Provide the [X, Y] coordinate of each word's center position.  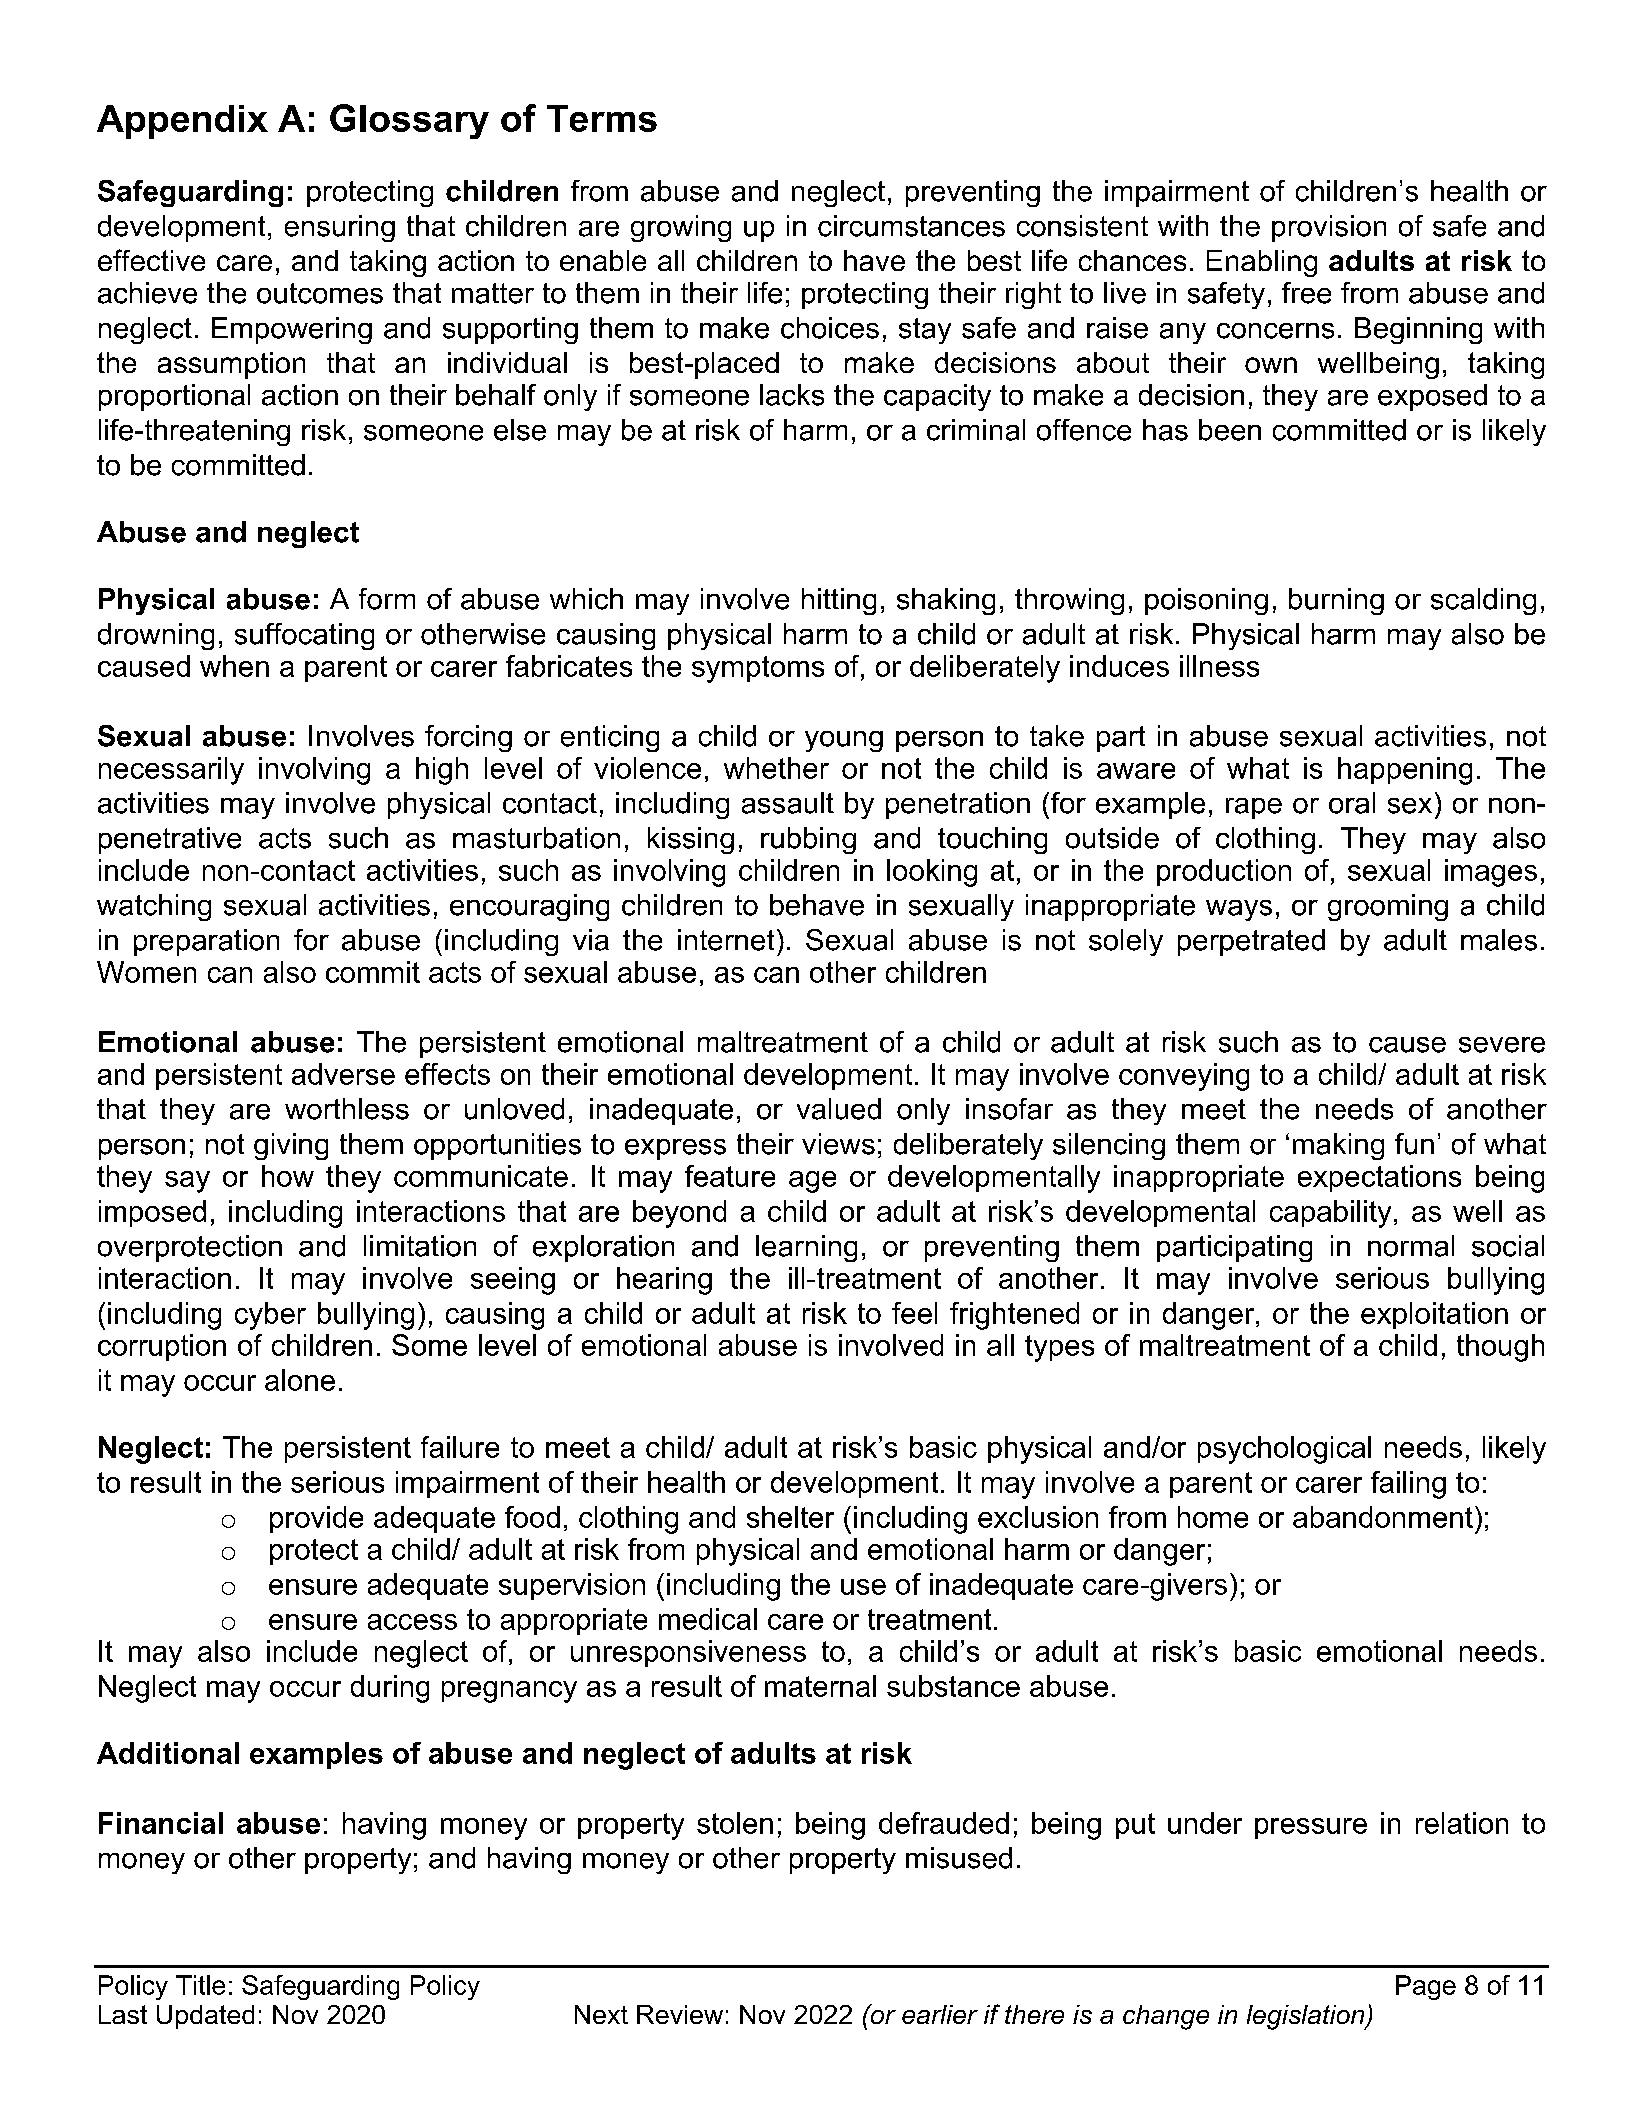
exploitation [1434, 1315]
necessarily [171, 771]
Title [200, 1985]
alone [300, 1380]
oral [1352, 803]
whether [776, 768]
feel [914, 1313]
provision [1329, 228]
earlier [940, 2014]
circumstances [911, 226]
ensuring [340, 228]
